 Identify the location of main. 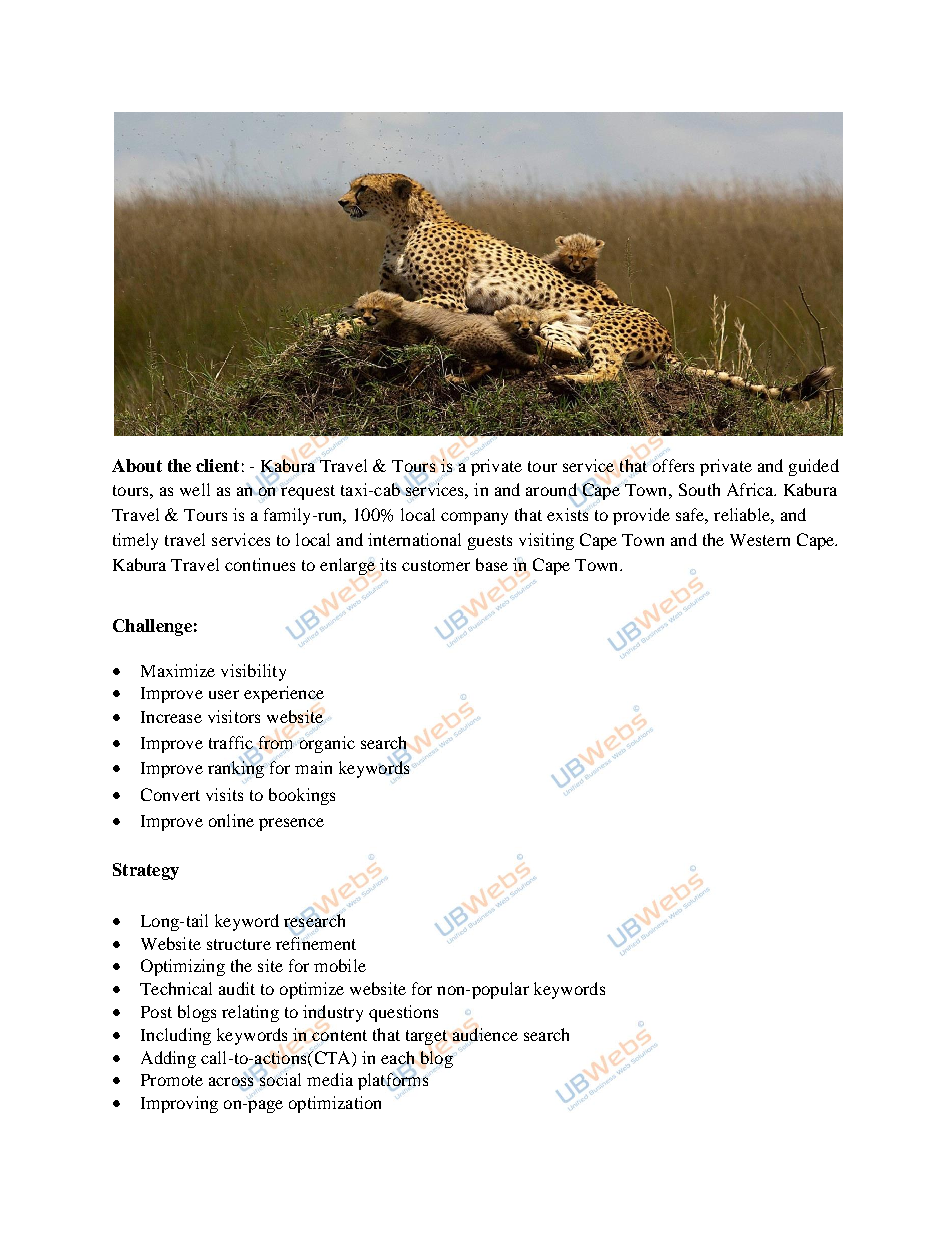
(313, 767).
